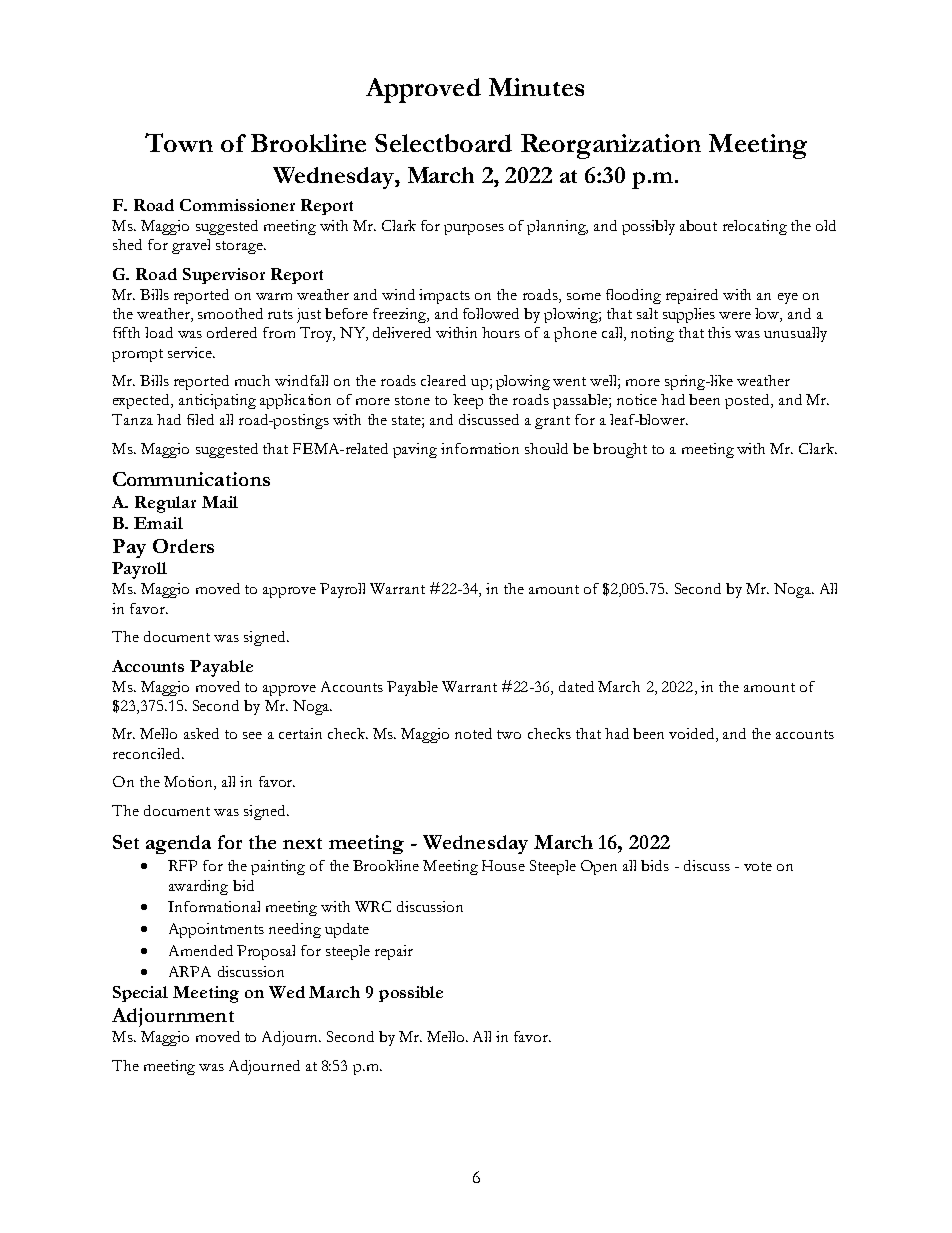 The image size is (952, 1233). Describe the element at coordinates (748, 401) in the document. I see `posted` at that location.
